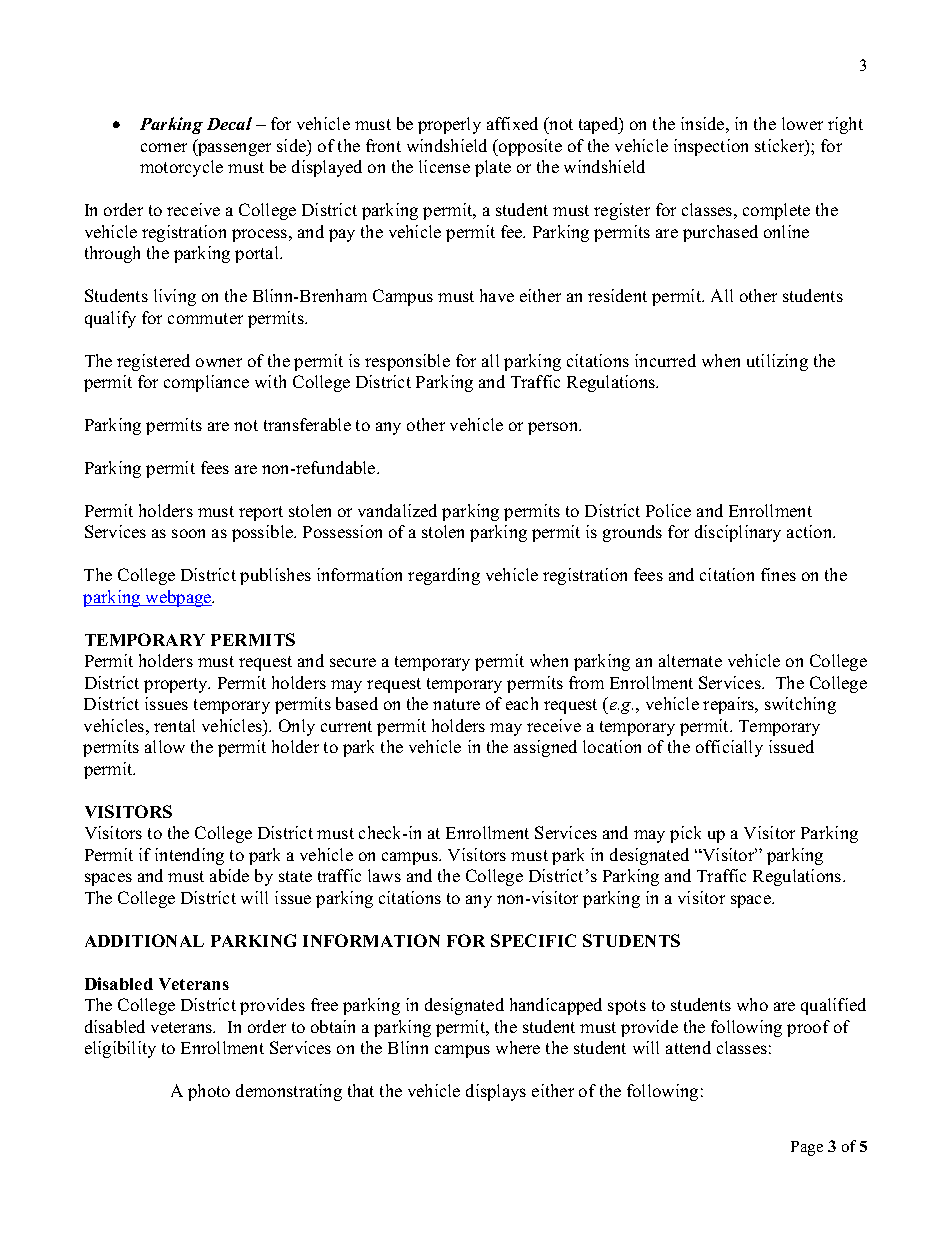 This screenshot has height=1233, width=952. What do you see at coordinates (711, 147) in the screenshot?
I see `inspection` at bounding box center [711, 147].
